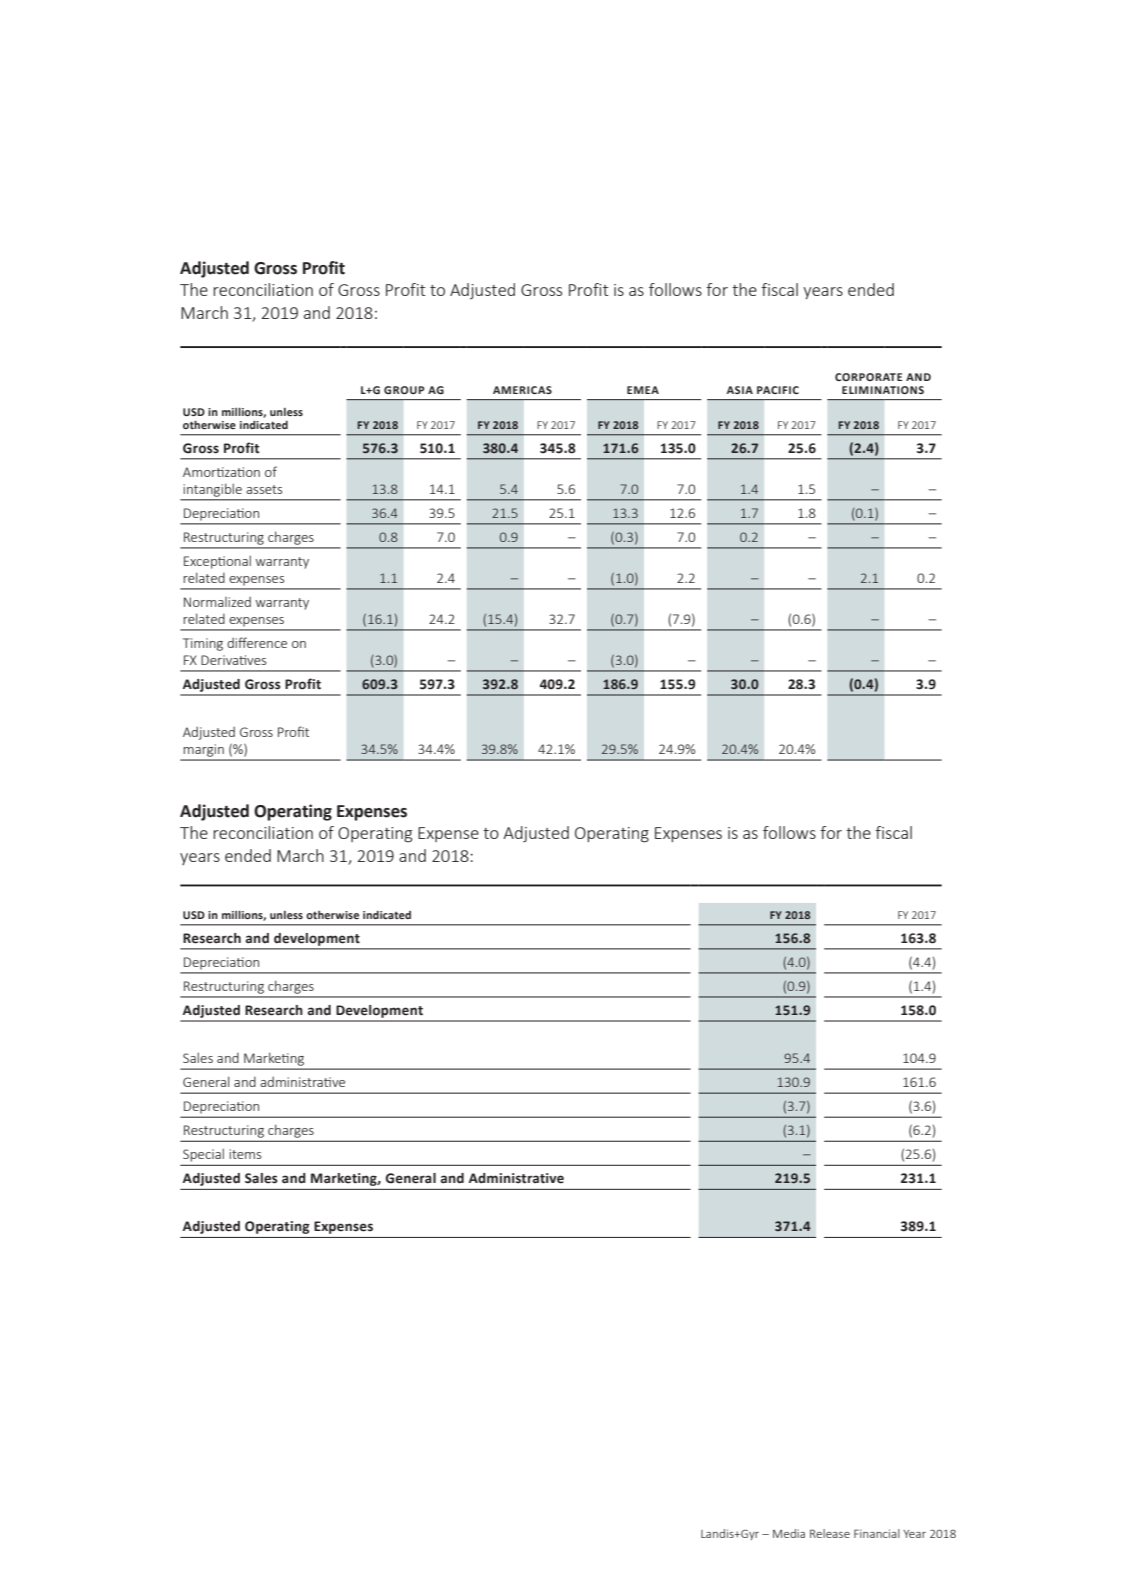 This image has height=1587, width=1122. What do you see at coordinates (778, 390) in the image?
I see `PACIFIC` at bounding box center [778, 390].
